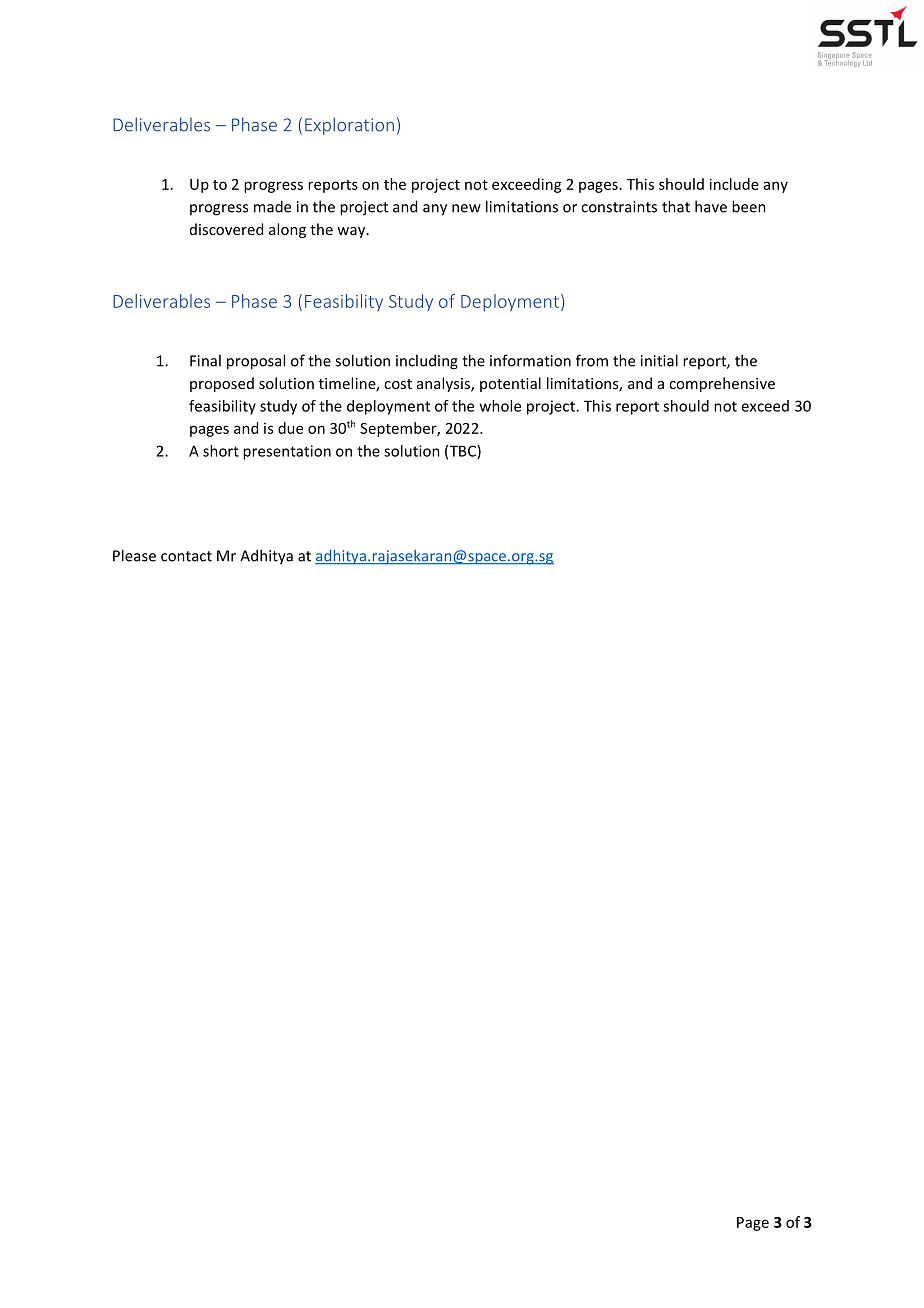  Describe the element at coordinates (500, 406) in the image. I see `whole` at that location.
